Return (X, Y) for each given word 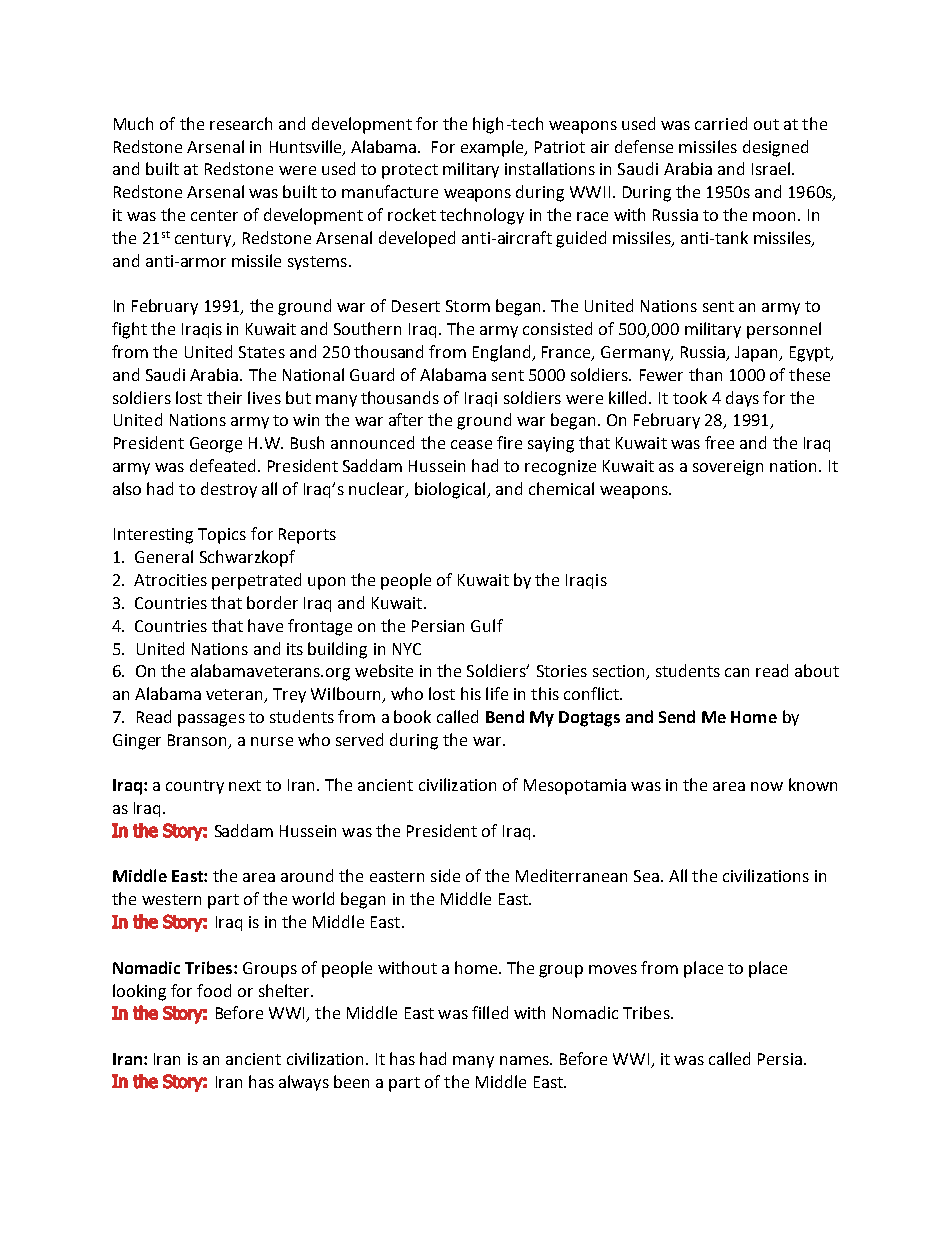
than (705, 374)
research (241, 123)
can (737, 672)
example (494, 148)
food (214, 990)
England (503, 353)
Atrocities (170, 580)
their (224, 397)
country (195, 787)
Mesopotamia (575, 787)
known (813, 784)
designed (775, 148)
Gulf (487, 625)
